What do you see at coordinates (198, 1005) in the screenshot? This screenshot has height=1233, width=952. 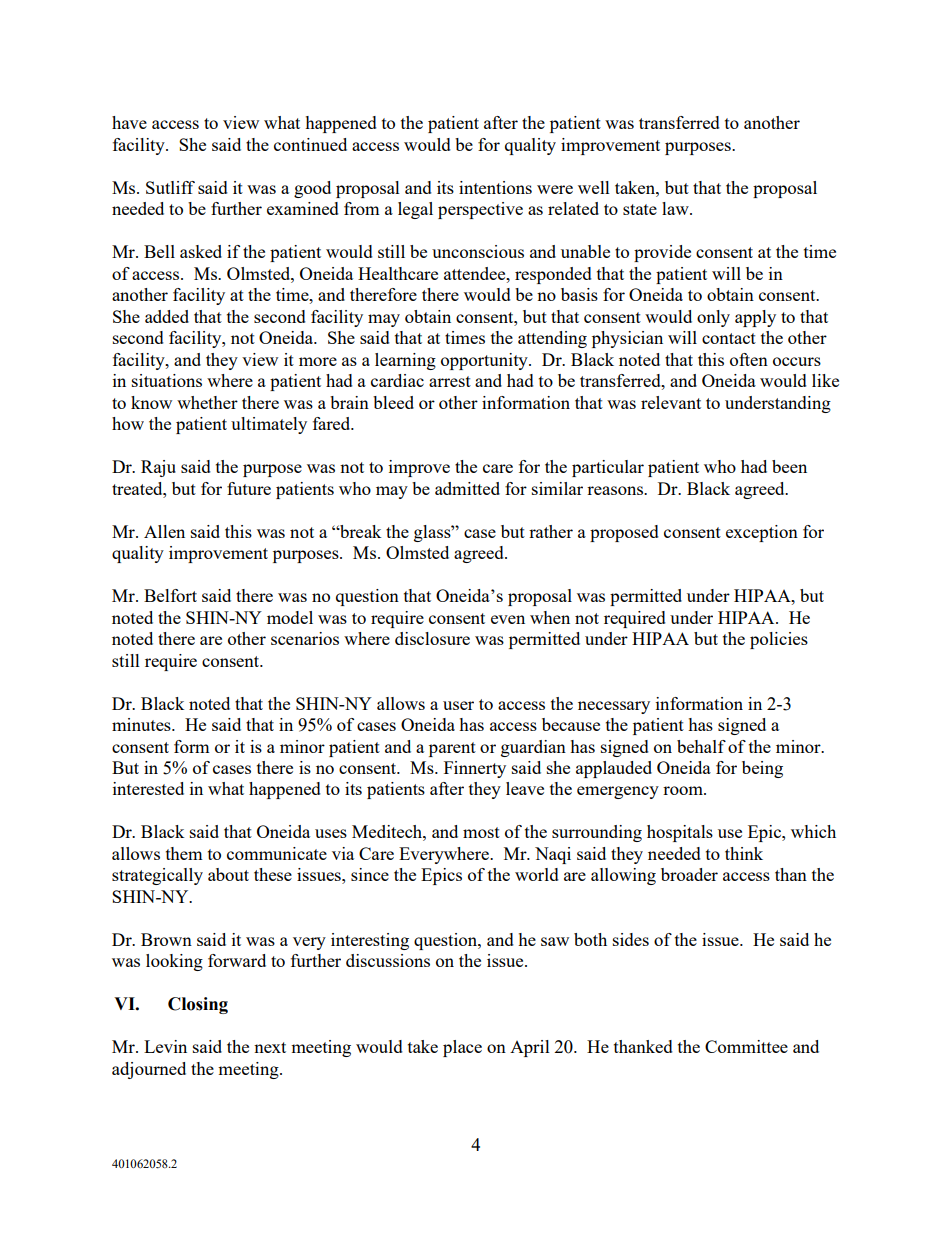 I see `Closing` at bounding box center [198, 1005].
